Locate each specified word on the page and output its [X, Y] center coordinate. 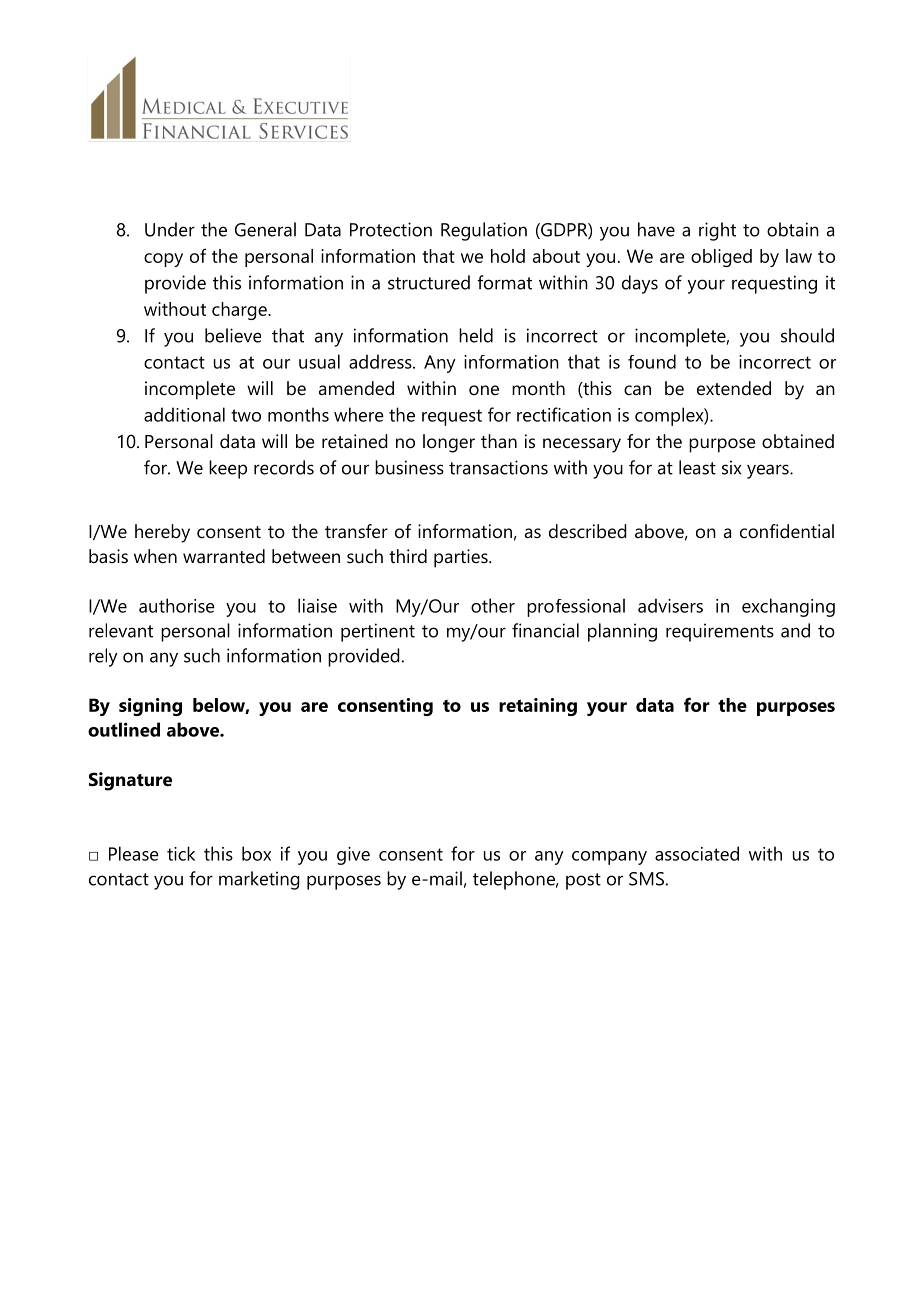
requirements [720, 632]
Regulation [484, 231]
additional [184, 414]
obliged [721, 258]
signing [150, 707]
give [353, 856]
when [155, 556]
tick [181, 853]
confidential [787, 531]
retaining [538, 707]
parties [462, 558]
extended [734, 388]
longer [449, 443]
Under [170, 229]
